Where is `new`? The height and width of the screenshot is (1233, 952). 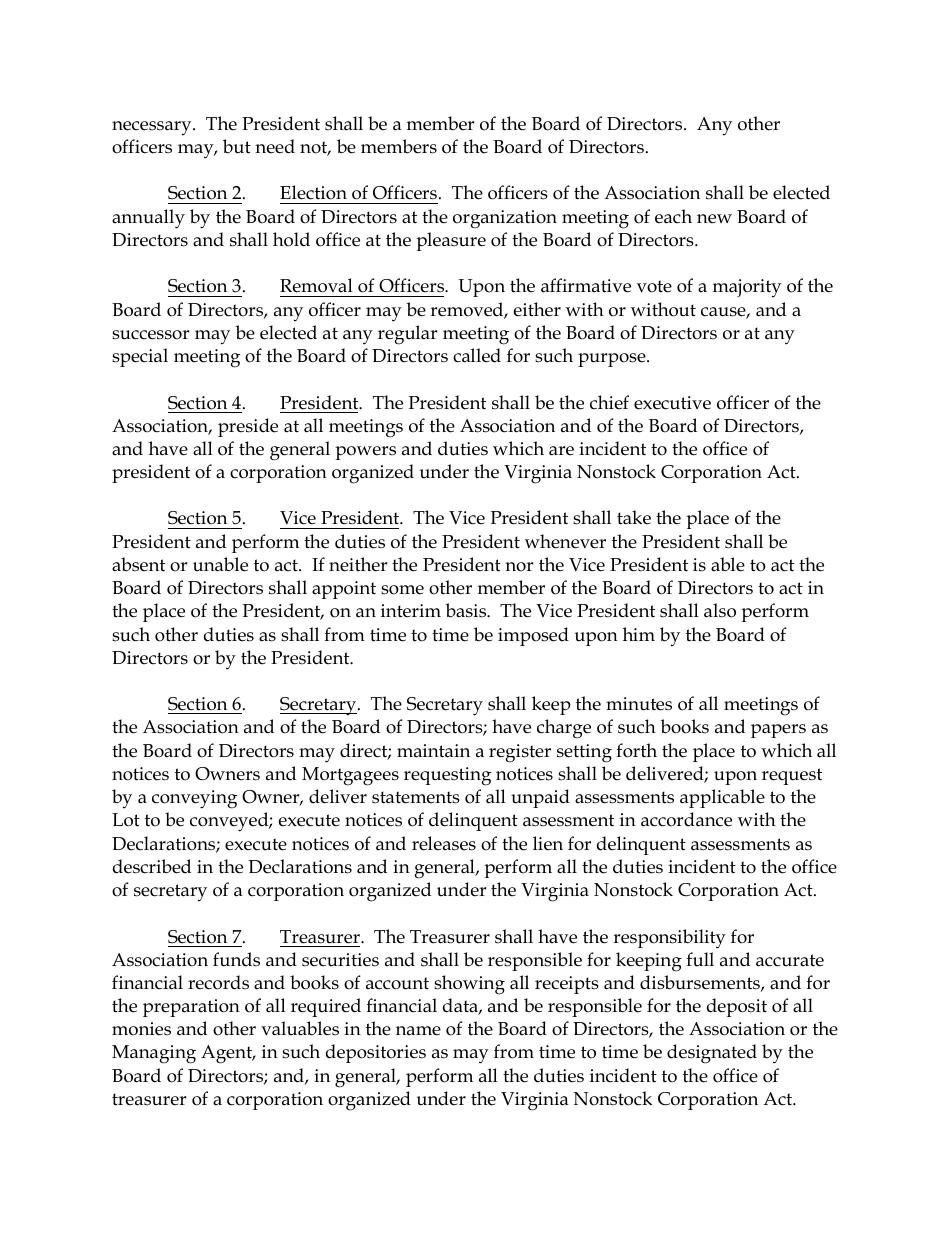
new is located at coordinates (714, 219).
